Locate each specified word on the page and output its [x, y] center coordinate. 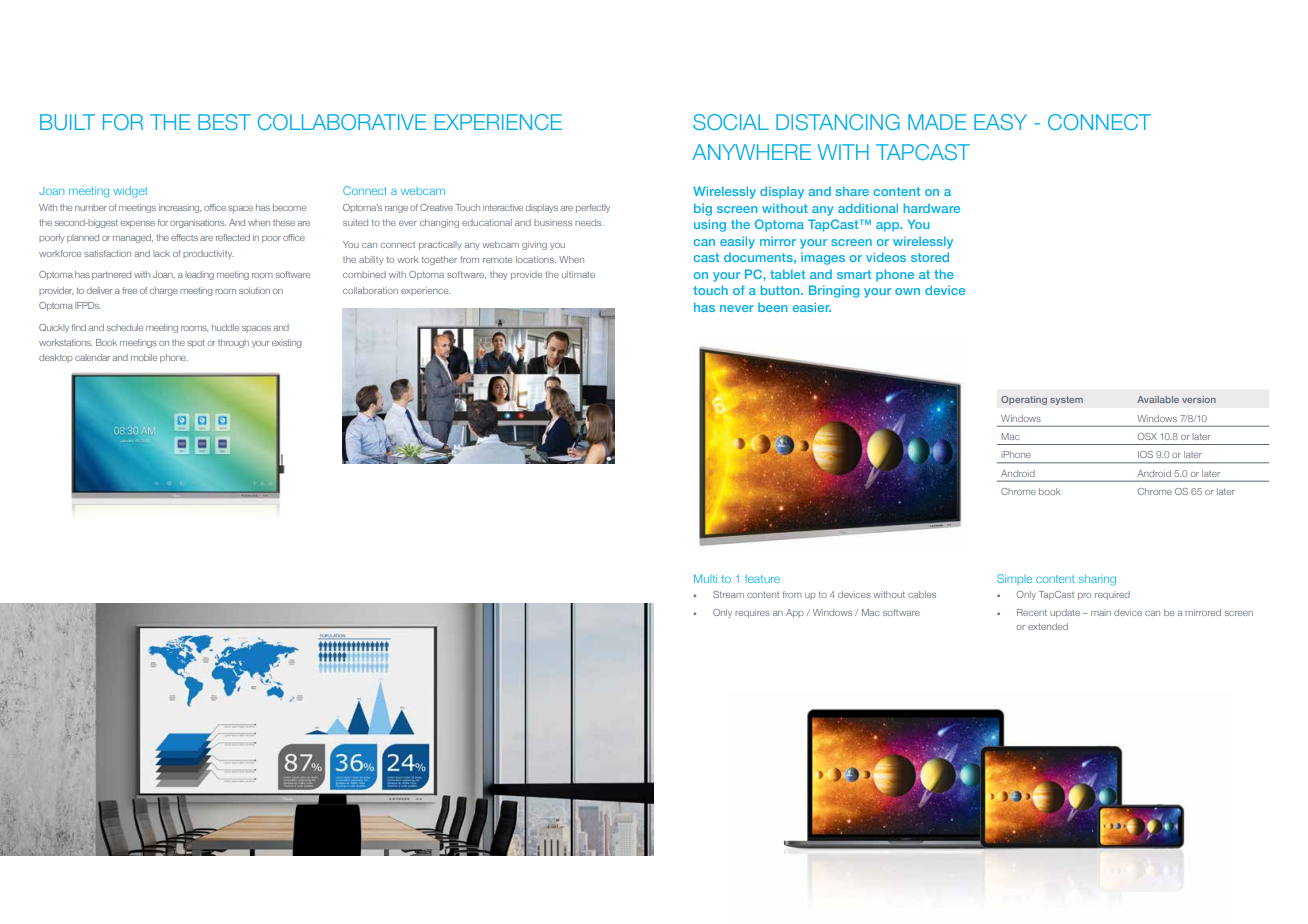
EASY [1000, 122]
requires [752, 613]
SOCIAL [731, 122]
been [772, 307]
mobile [144, 357]
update [1065, 613]
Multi [705, 578]
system [1066, 400]
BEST [224, 122]
